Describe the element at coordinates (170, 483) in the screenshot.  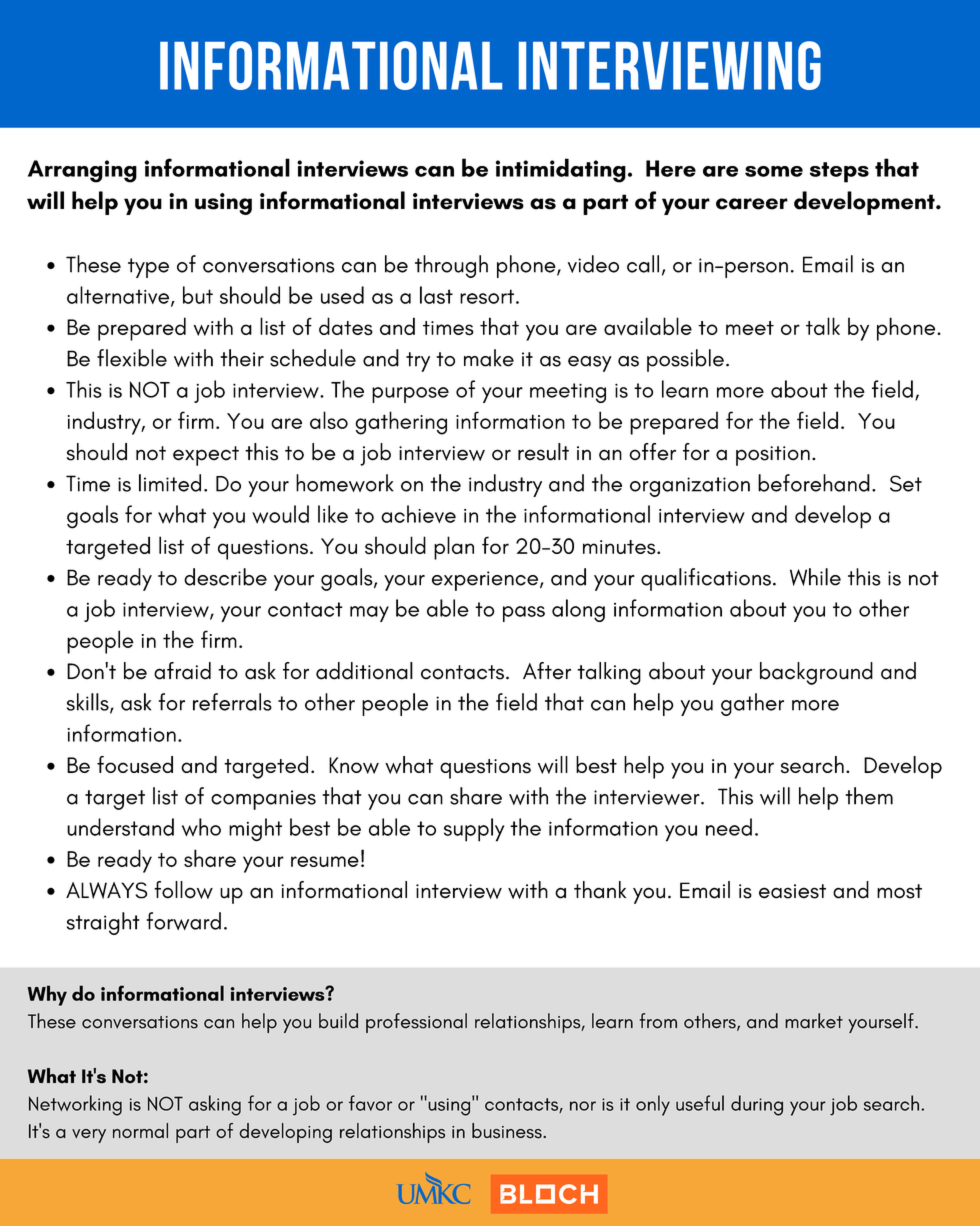
I see `limited` at that location.
